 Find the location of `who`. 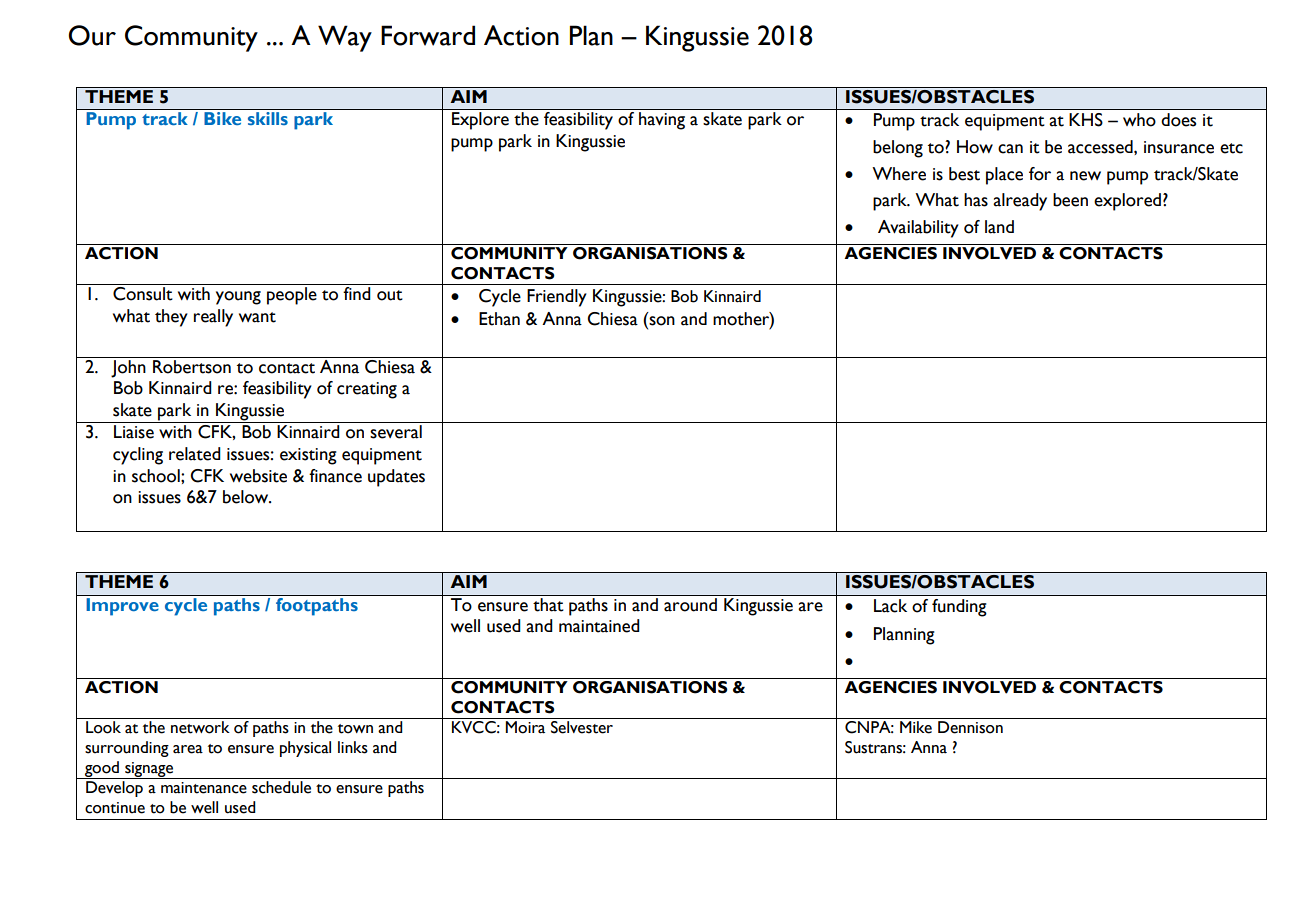

who is located at coordinates (1139, 120).
